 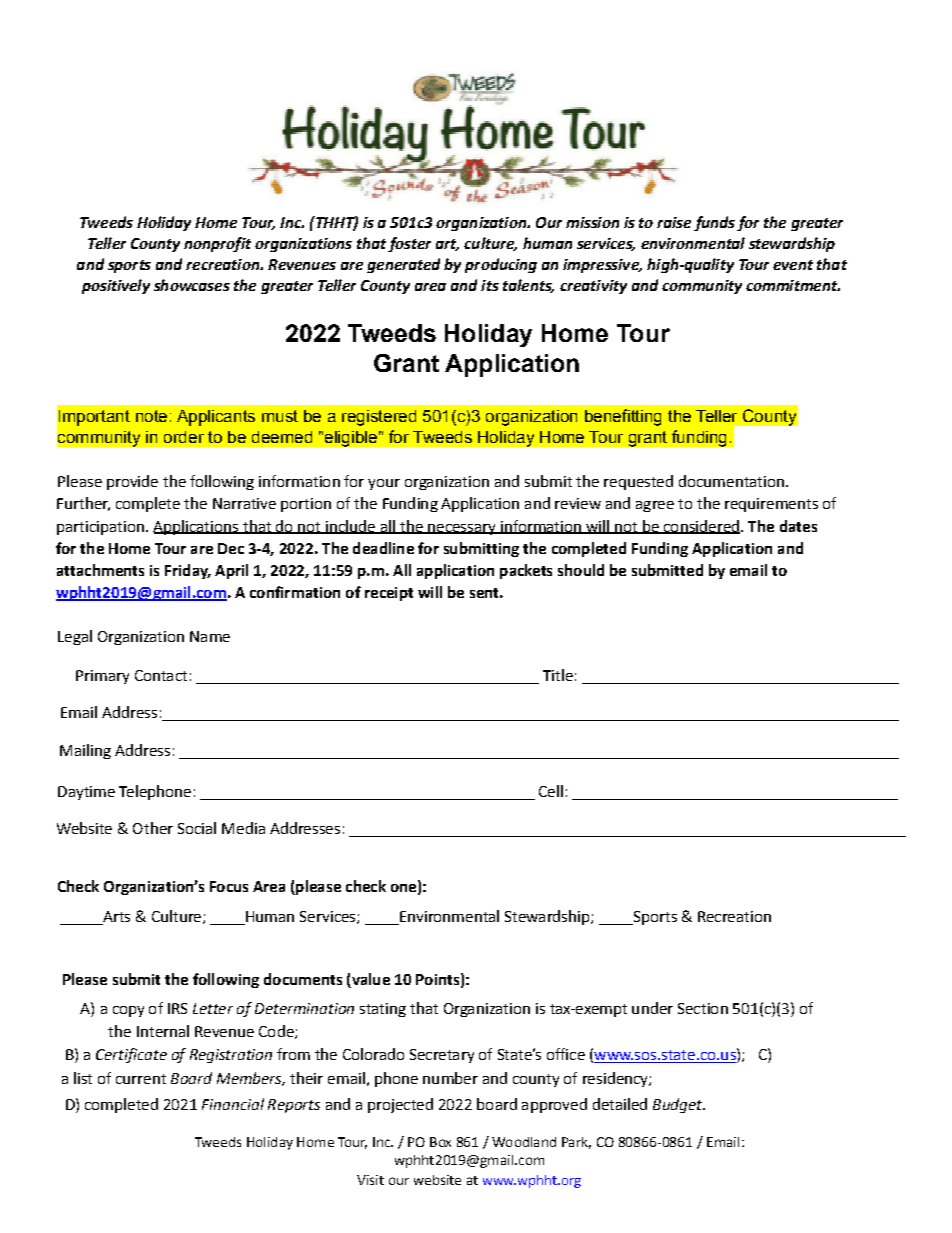 What do you see at coordinates (679, 1105) in the screenshot?
I see `Budget` at bounding box center [679, 1105].
